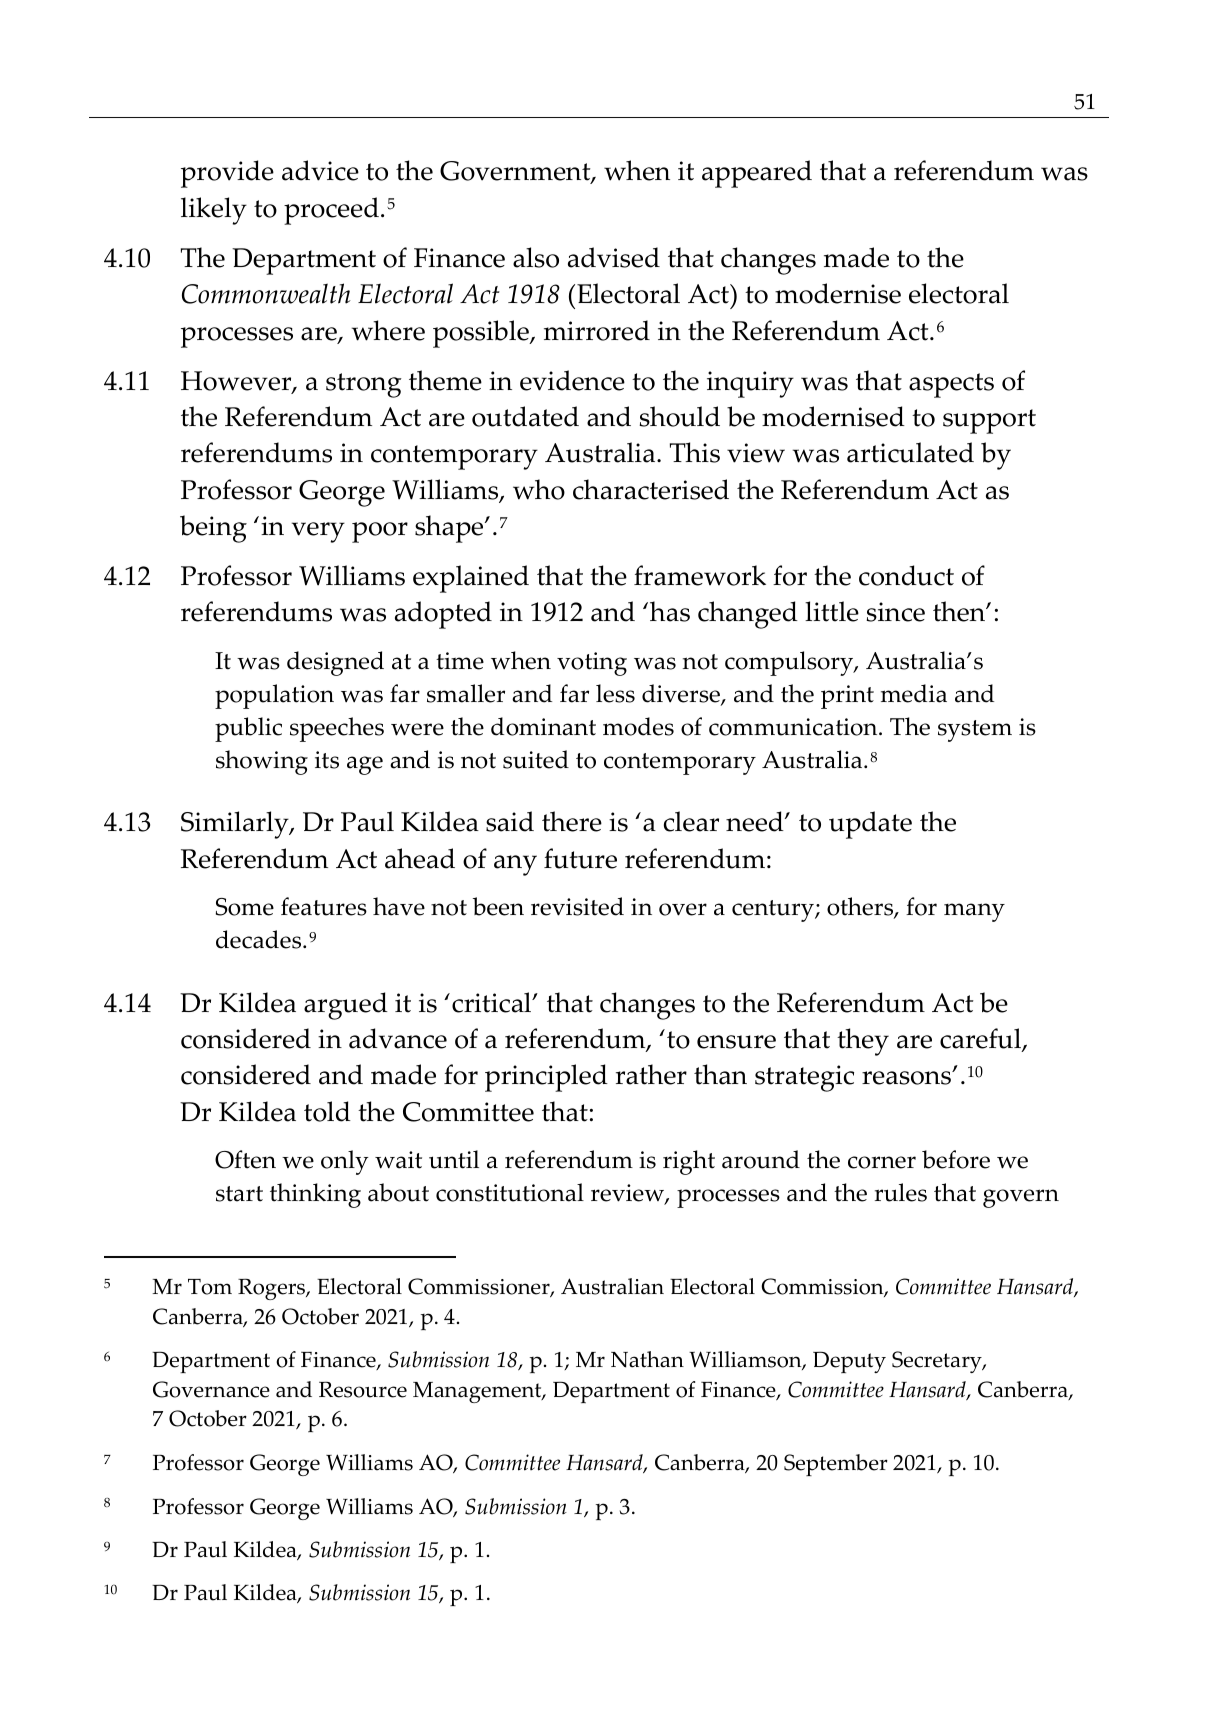  I want to click on there, so click(572, 821).
